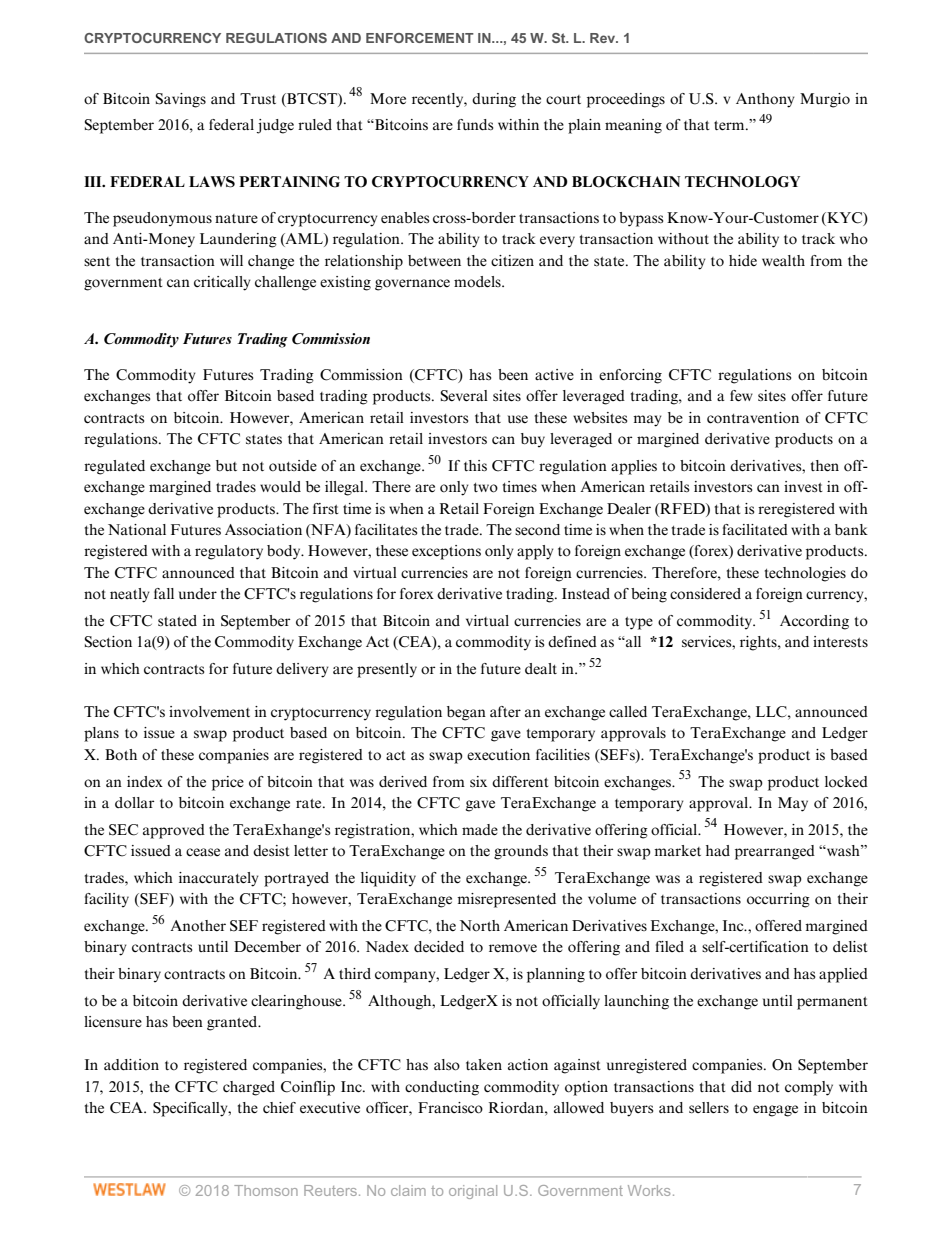 The image size is (952, 1233). Describe the element at coordinates (181, 100) in the image. I see `Savings` at that location.
